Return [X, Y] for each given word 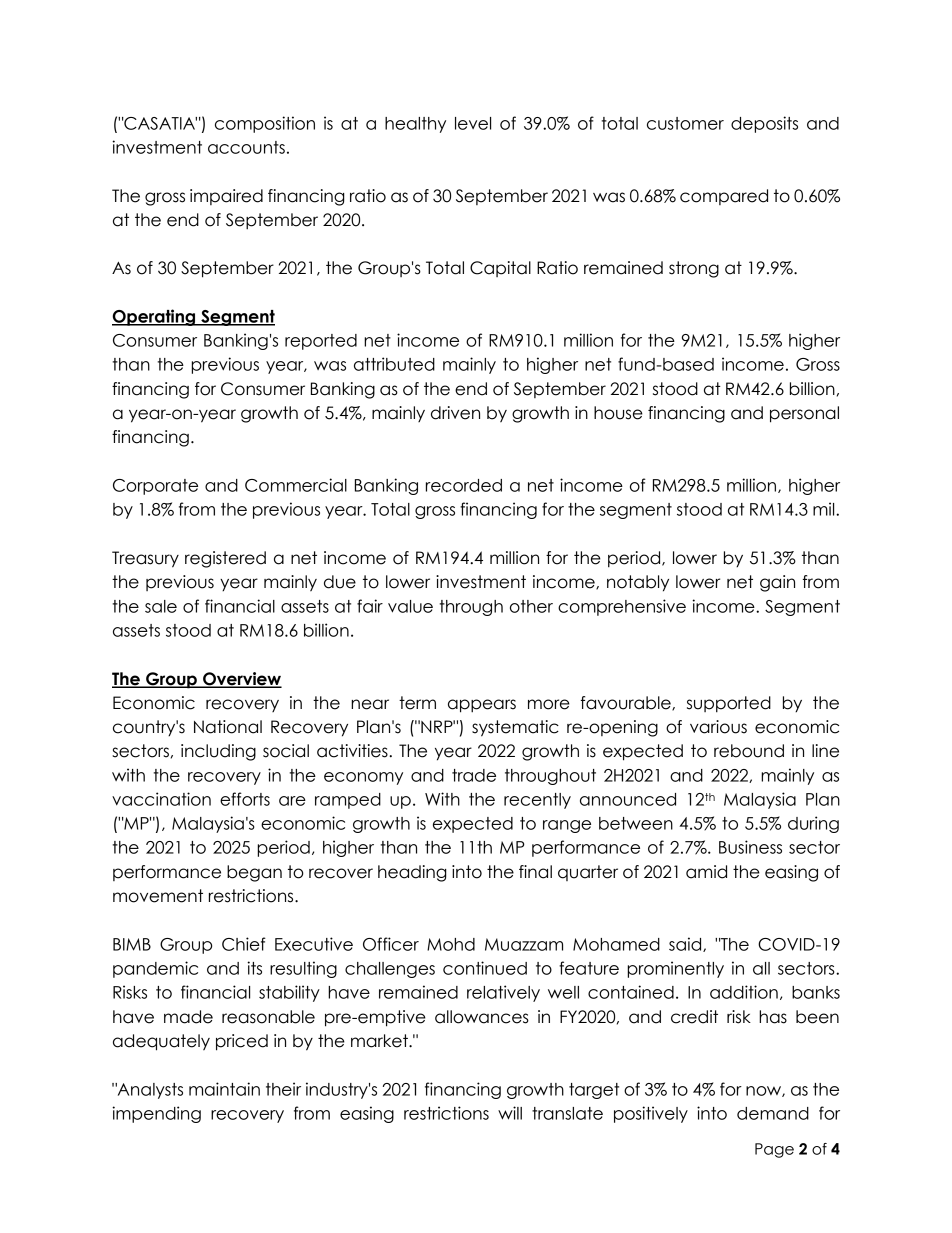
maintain [224, 1089]
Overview [241, 680]
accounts [246, 147]
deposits [764, 124]
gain [777, 583]
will [510, 1113]
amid [706, 872]
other [531, 606]
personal [804, 414]
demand [773, 1113]
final [535, 872]
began [254, 873]
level [473, 123]
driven [455, 413]
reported [321, 342]
